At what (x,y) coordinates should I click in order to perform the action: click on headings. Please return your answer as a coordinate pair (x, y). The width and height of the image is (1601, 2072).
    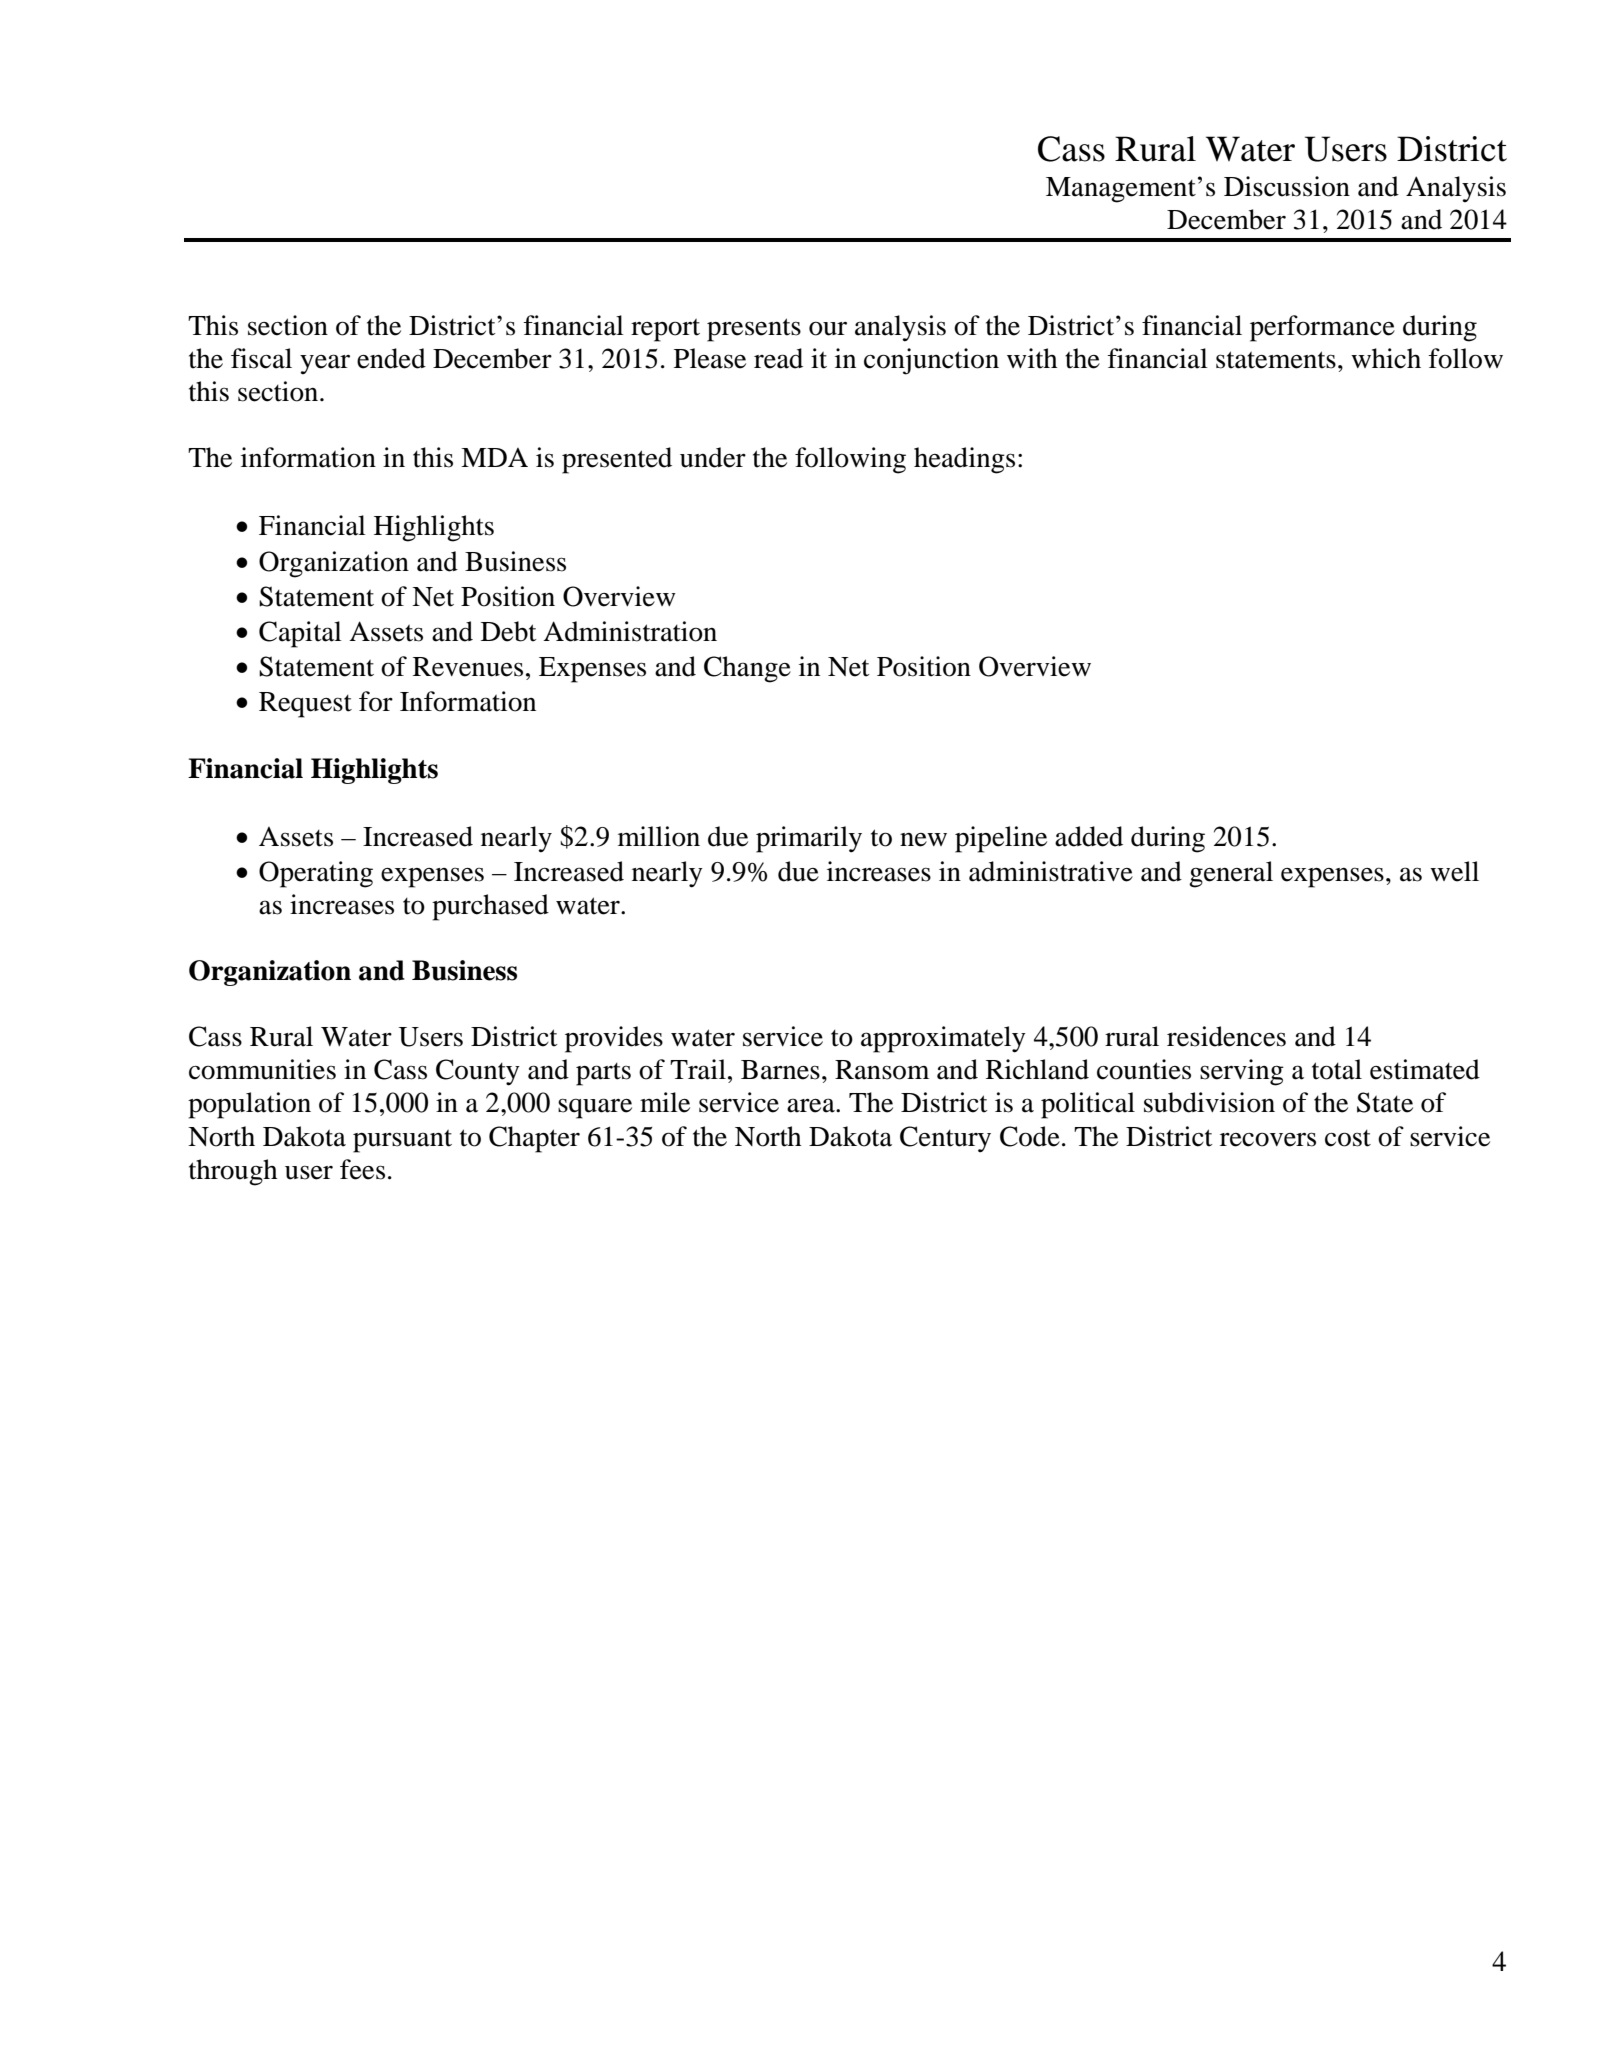
    Looking at the image, I should click on (964, 460).
